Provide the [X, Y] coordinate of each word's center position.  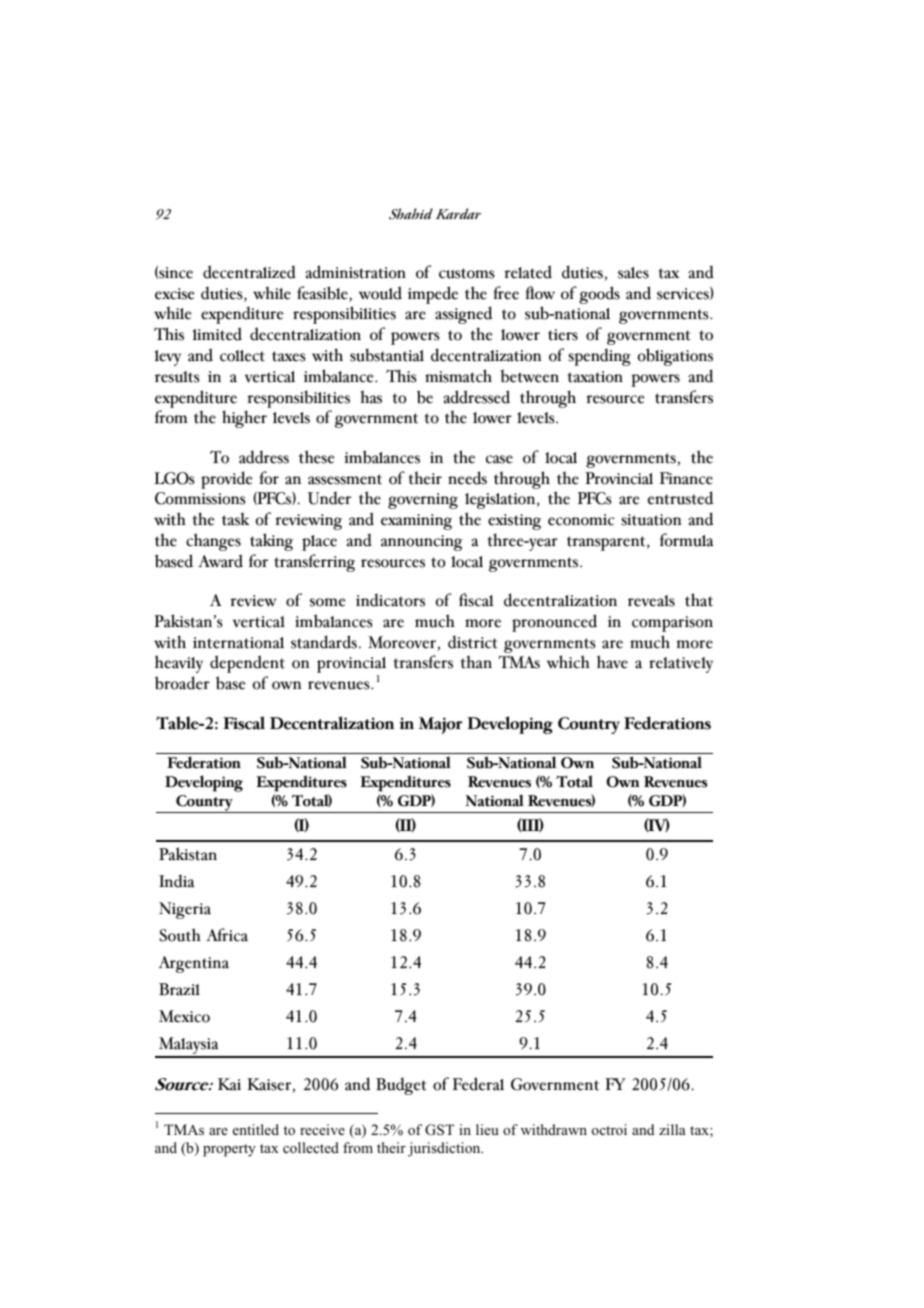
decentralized [249, 272]
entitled [256, 1129]
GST [439, 1130]
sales [633, 273]
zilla [672, 1129]
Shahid [411, 214]
